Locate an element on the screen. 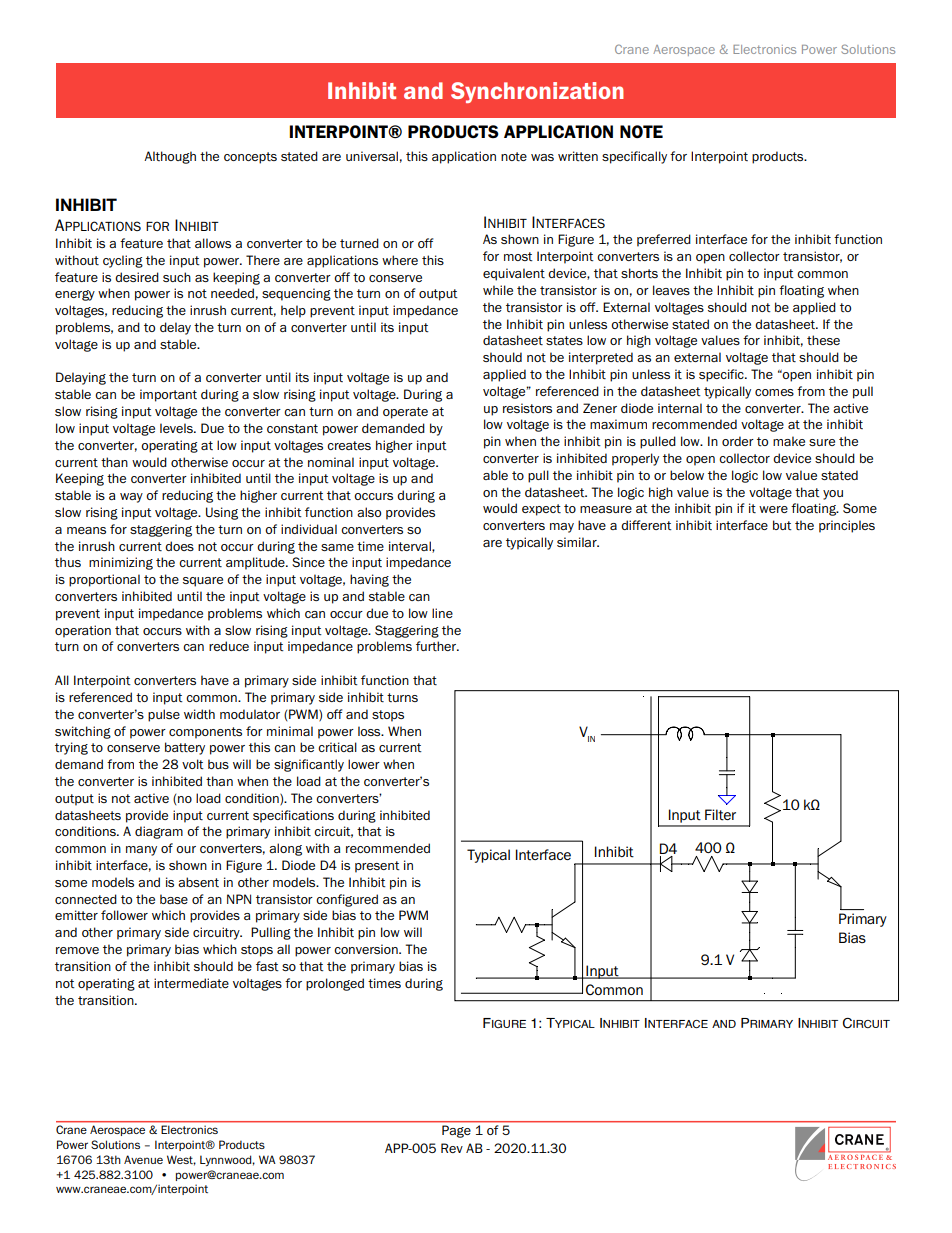 This screenshot has height=1233, width=952. comes is located at coordinates (774, 392).
